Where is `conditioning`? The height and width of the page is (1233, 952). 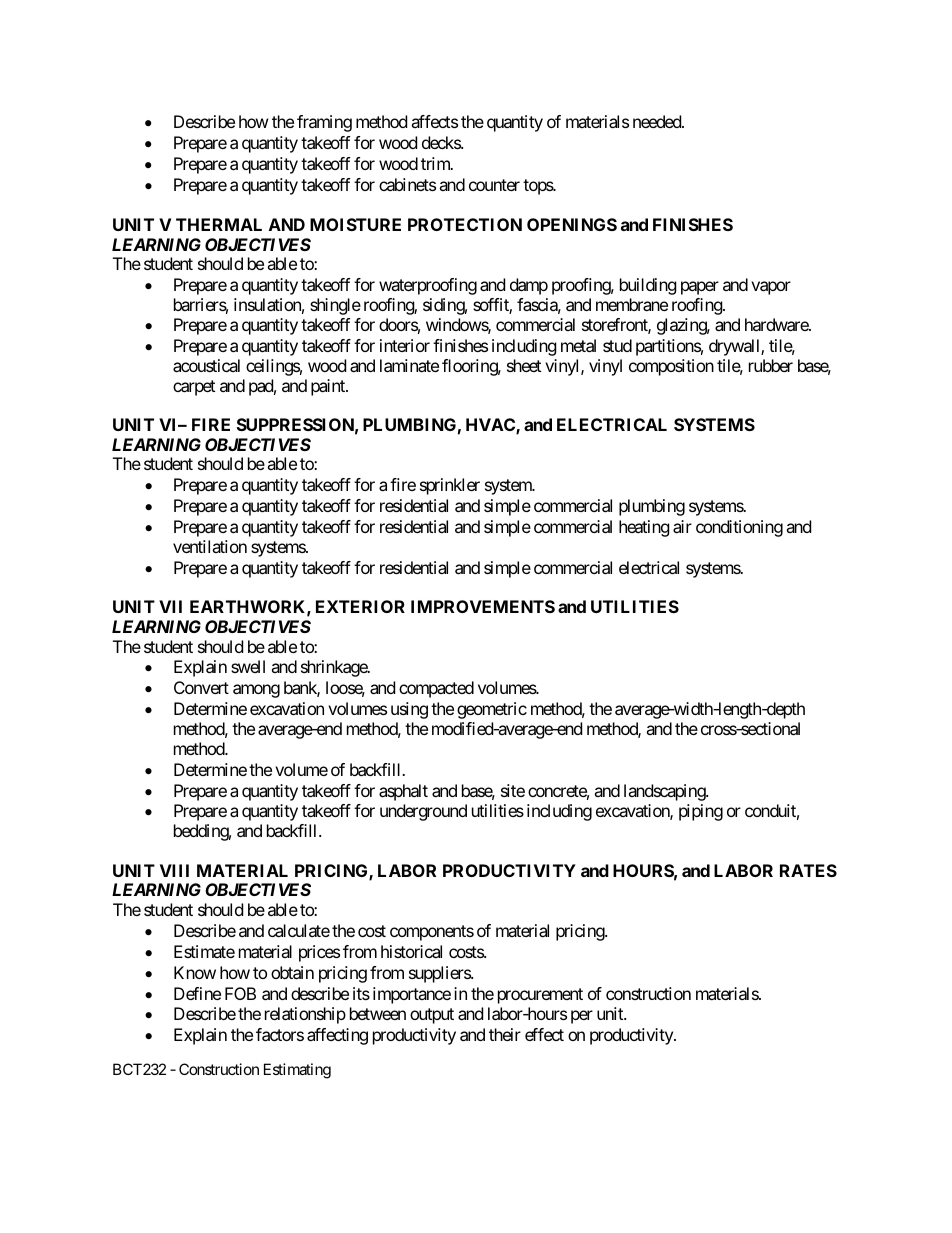 conditioning is located at coordinates (739, 528).
